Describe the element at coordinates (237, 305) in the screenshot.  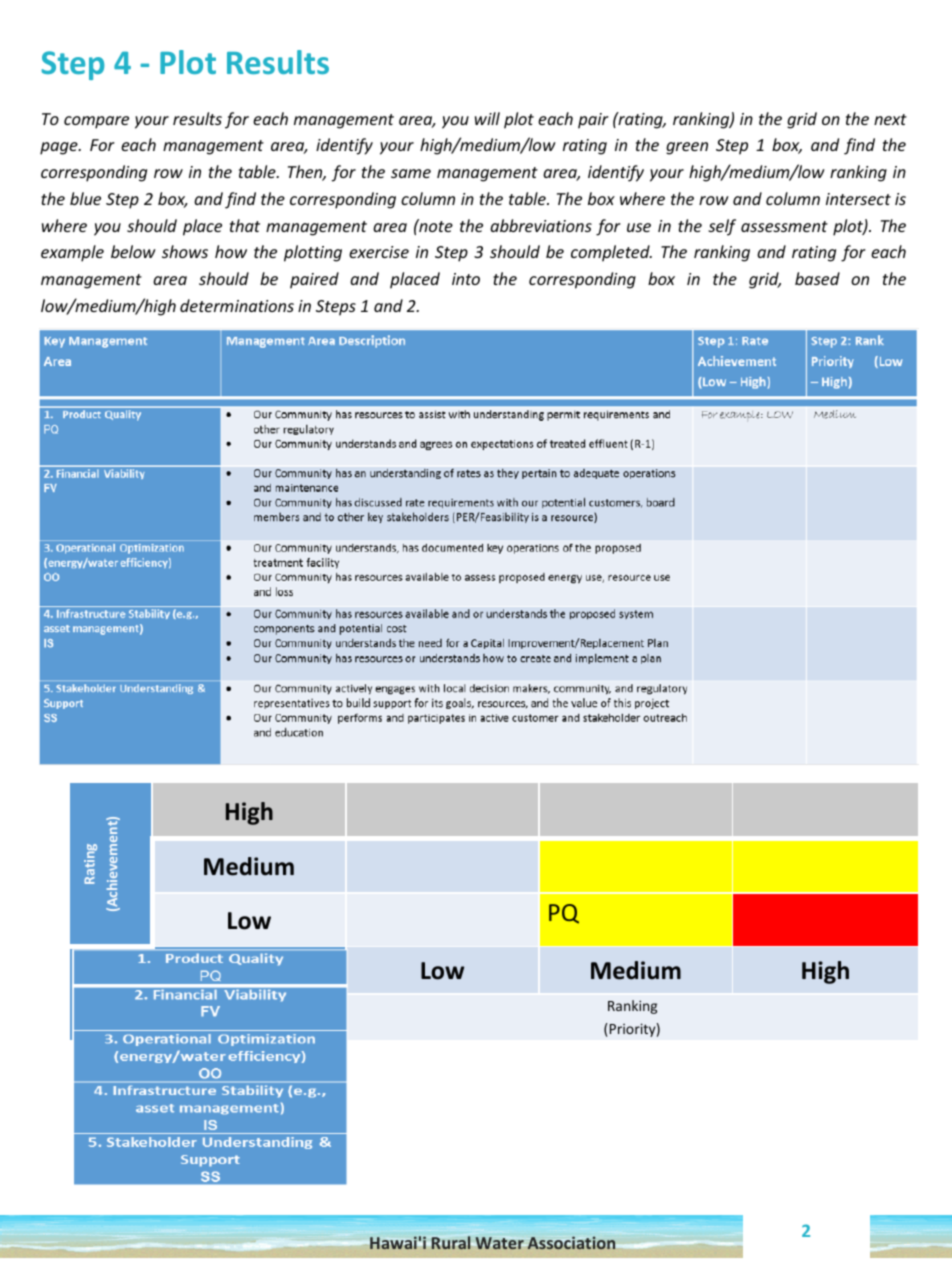
I see `determinations` at that location.
